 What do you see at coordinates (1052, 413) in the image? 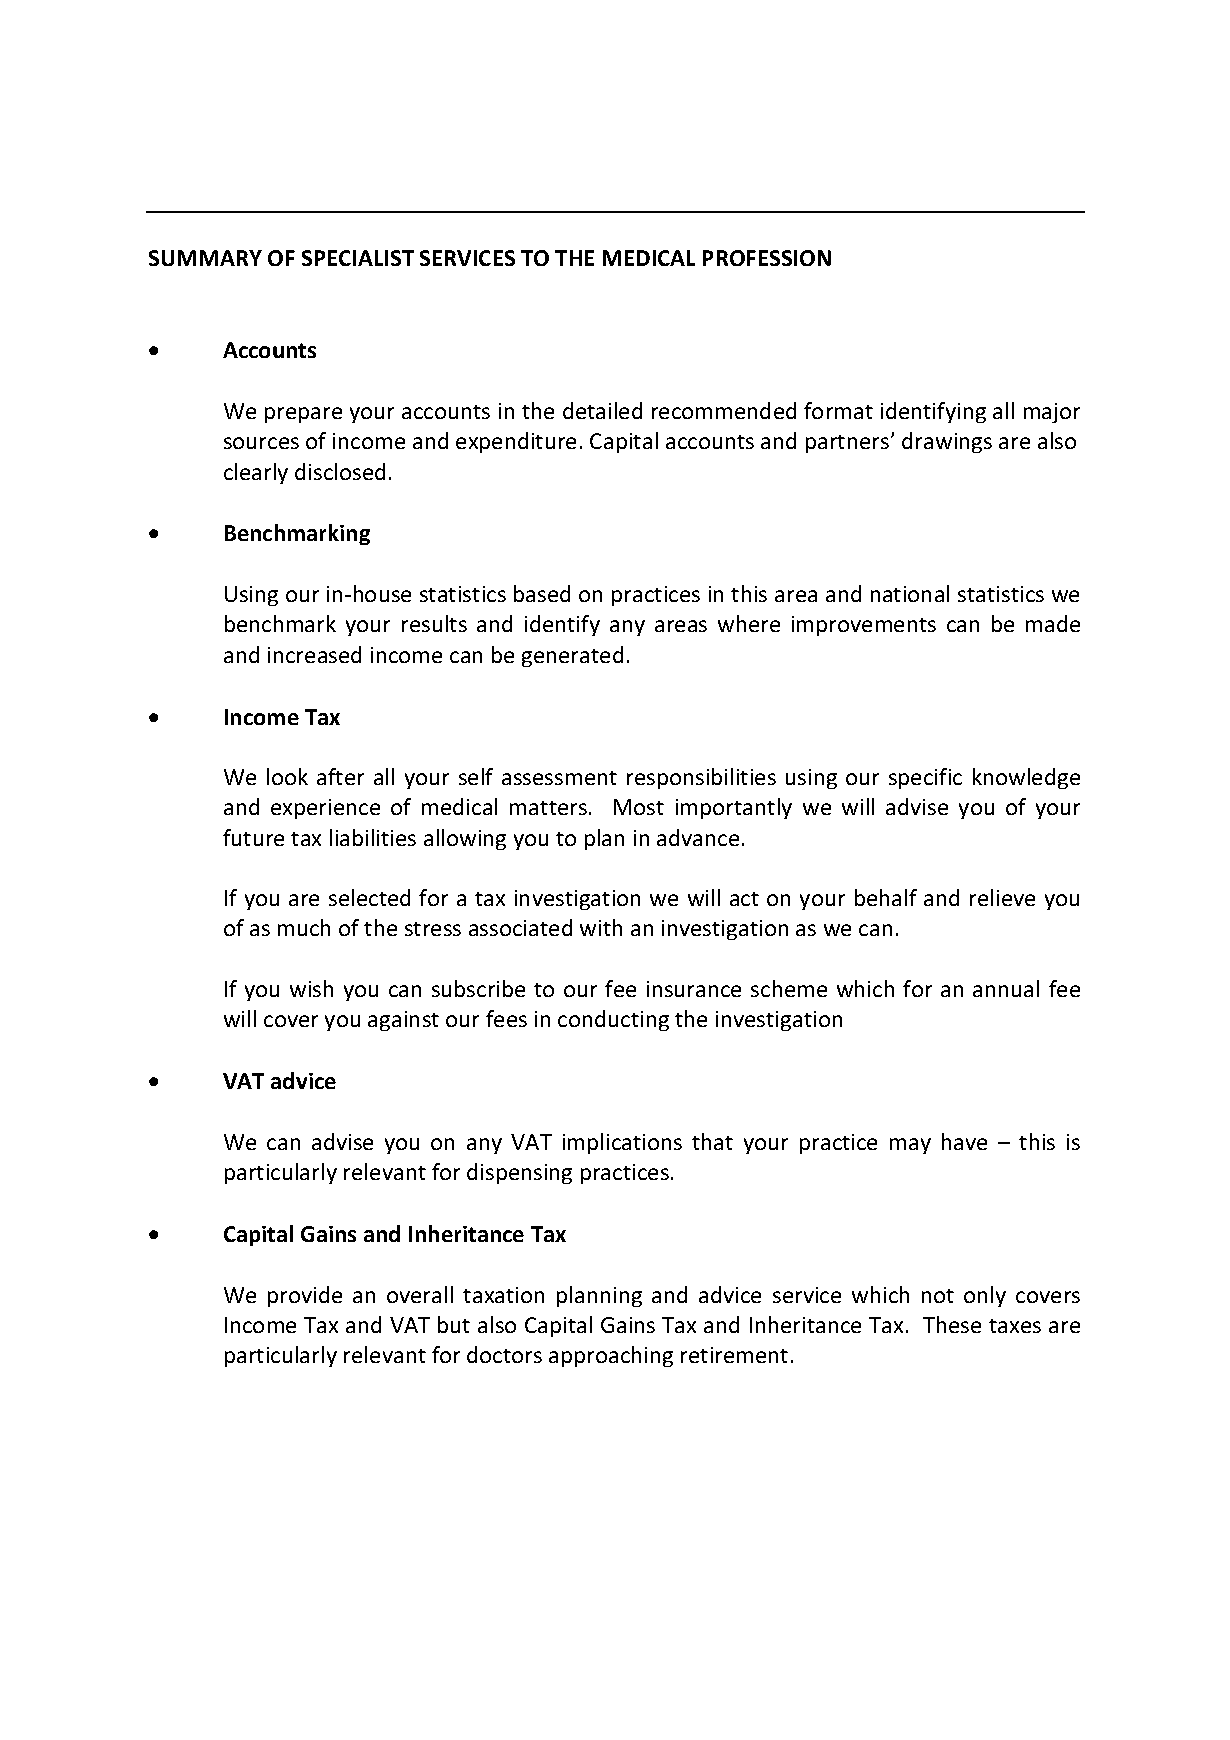
I see `major` at bounding box center [1052, 413].
